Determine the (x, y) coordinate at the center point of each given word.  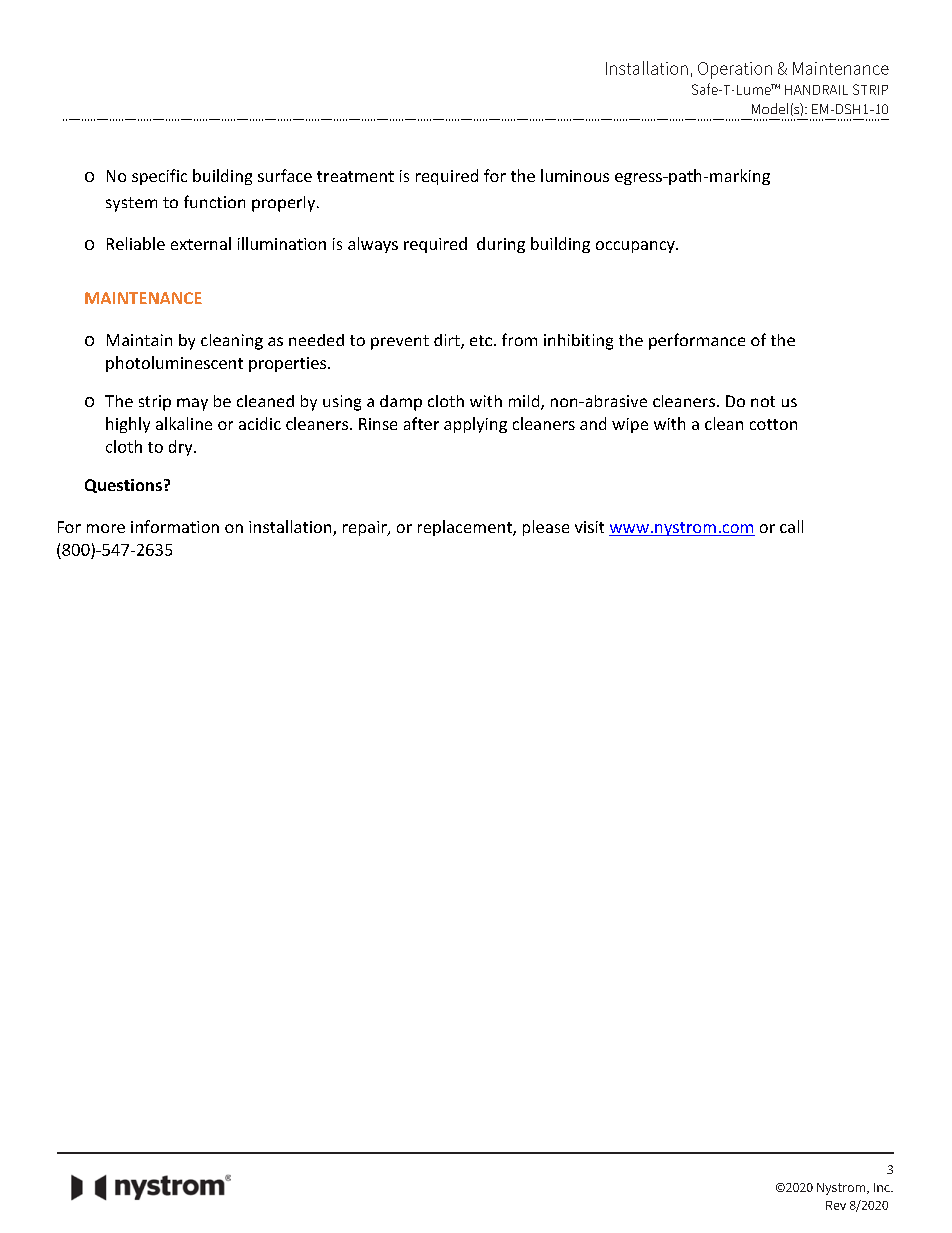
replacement (466, 528)
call (791, 526)
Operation (735, 70)
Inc (883, 1187)
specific (159, 177)
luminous (575, 175)
